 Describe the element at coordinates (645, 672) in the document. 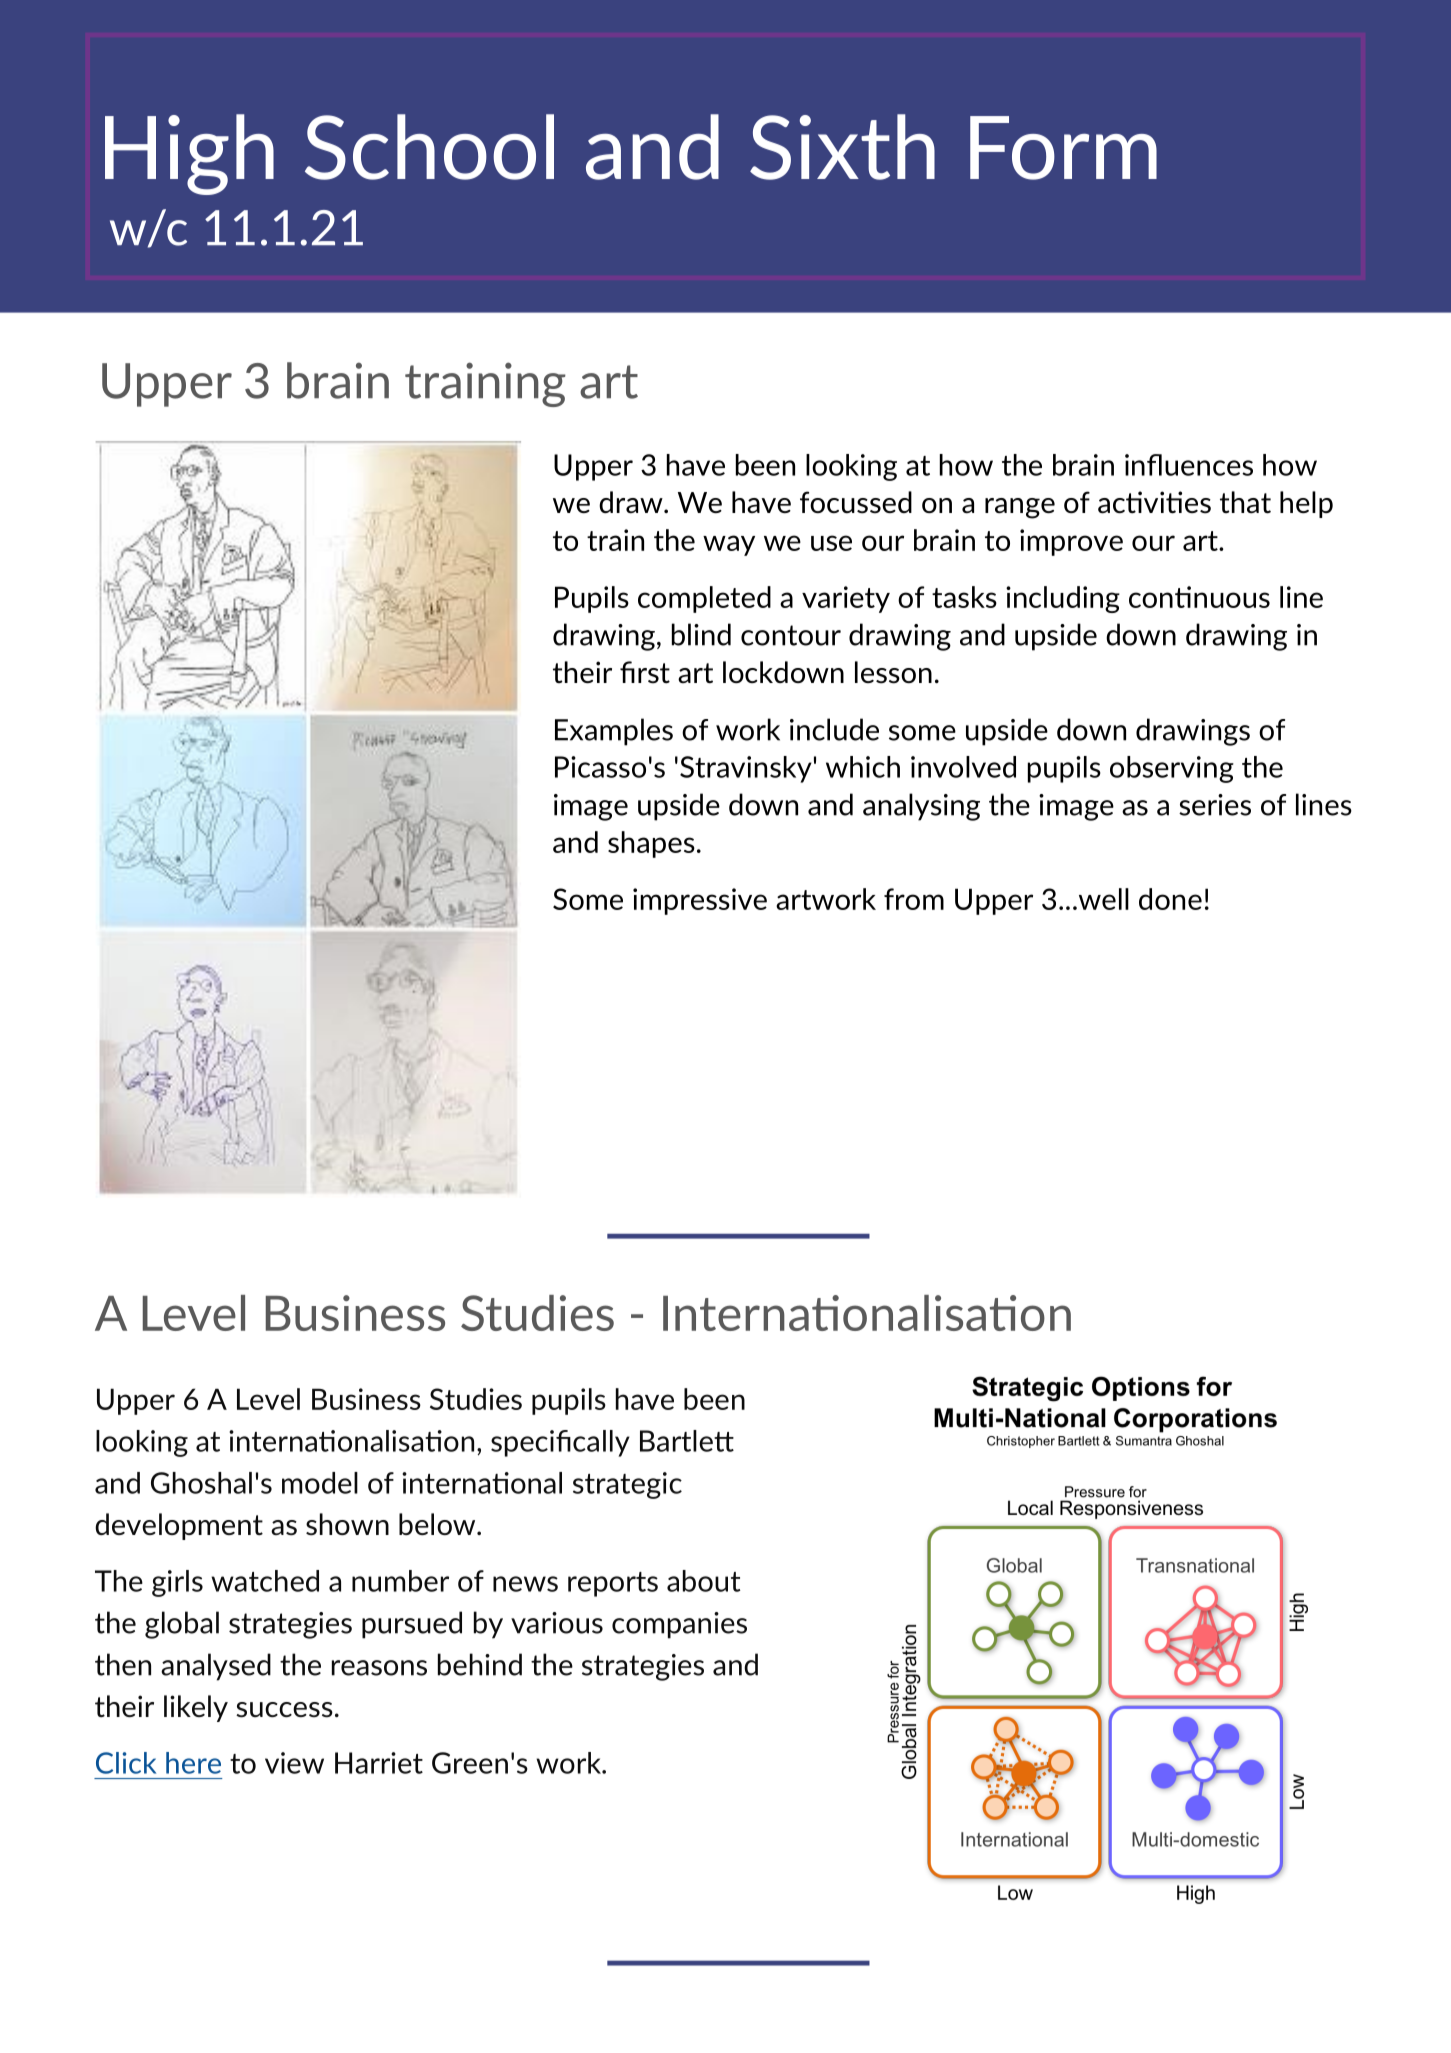

I see `first` at that location.
